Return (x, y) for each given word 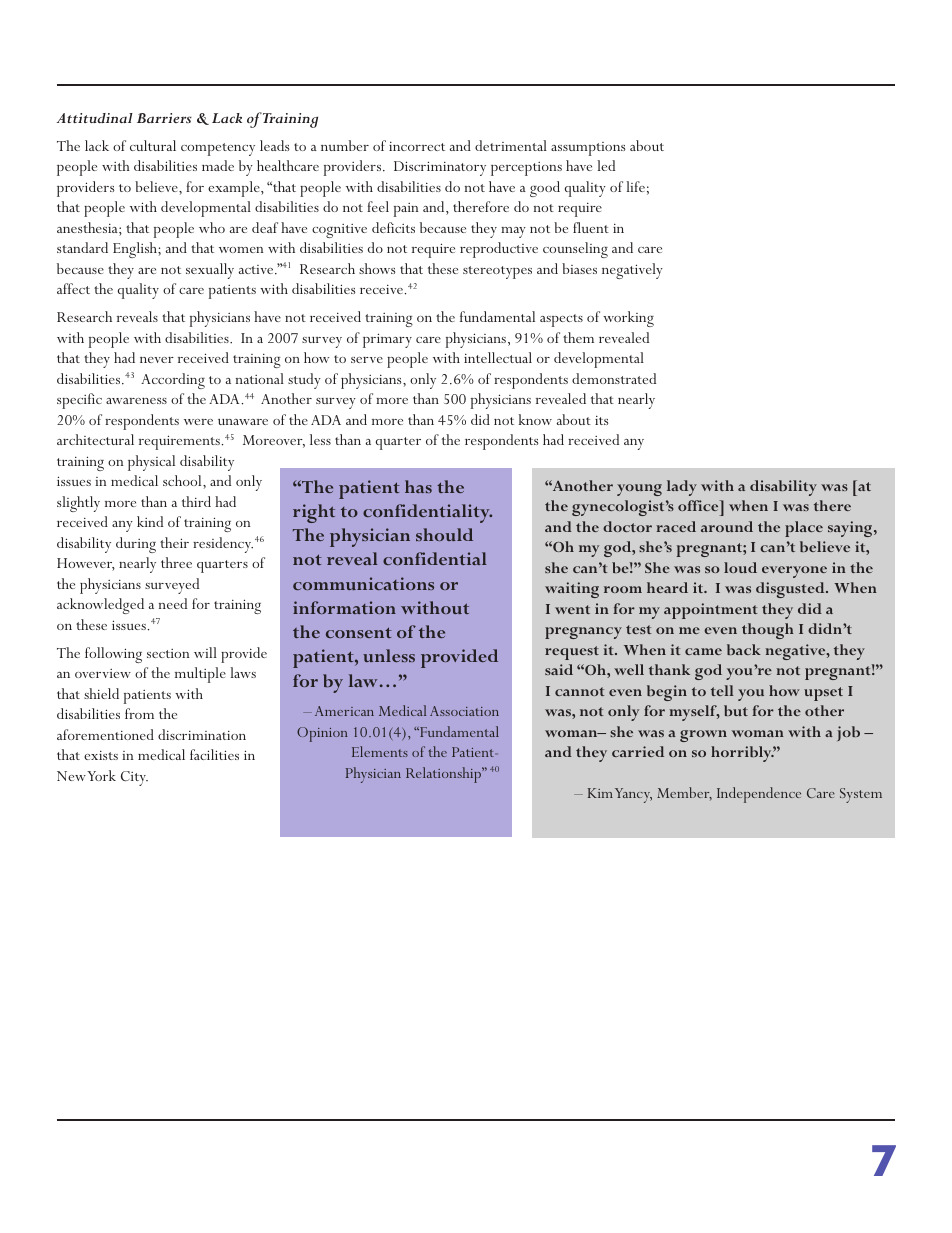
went (572, 609)
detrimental (511, 145)
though (768, 631)
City (134, 778)
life (635, 186)
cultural (153, 145)
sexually (210, 271)
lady (682, 488)
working (628, 319)
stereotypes (497, 272)
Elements (380, 751)
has (418, 486)
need (173, 603)
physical (151, 463)
